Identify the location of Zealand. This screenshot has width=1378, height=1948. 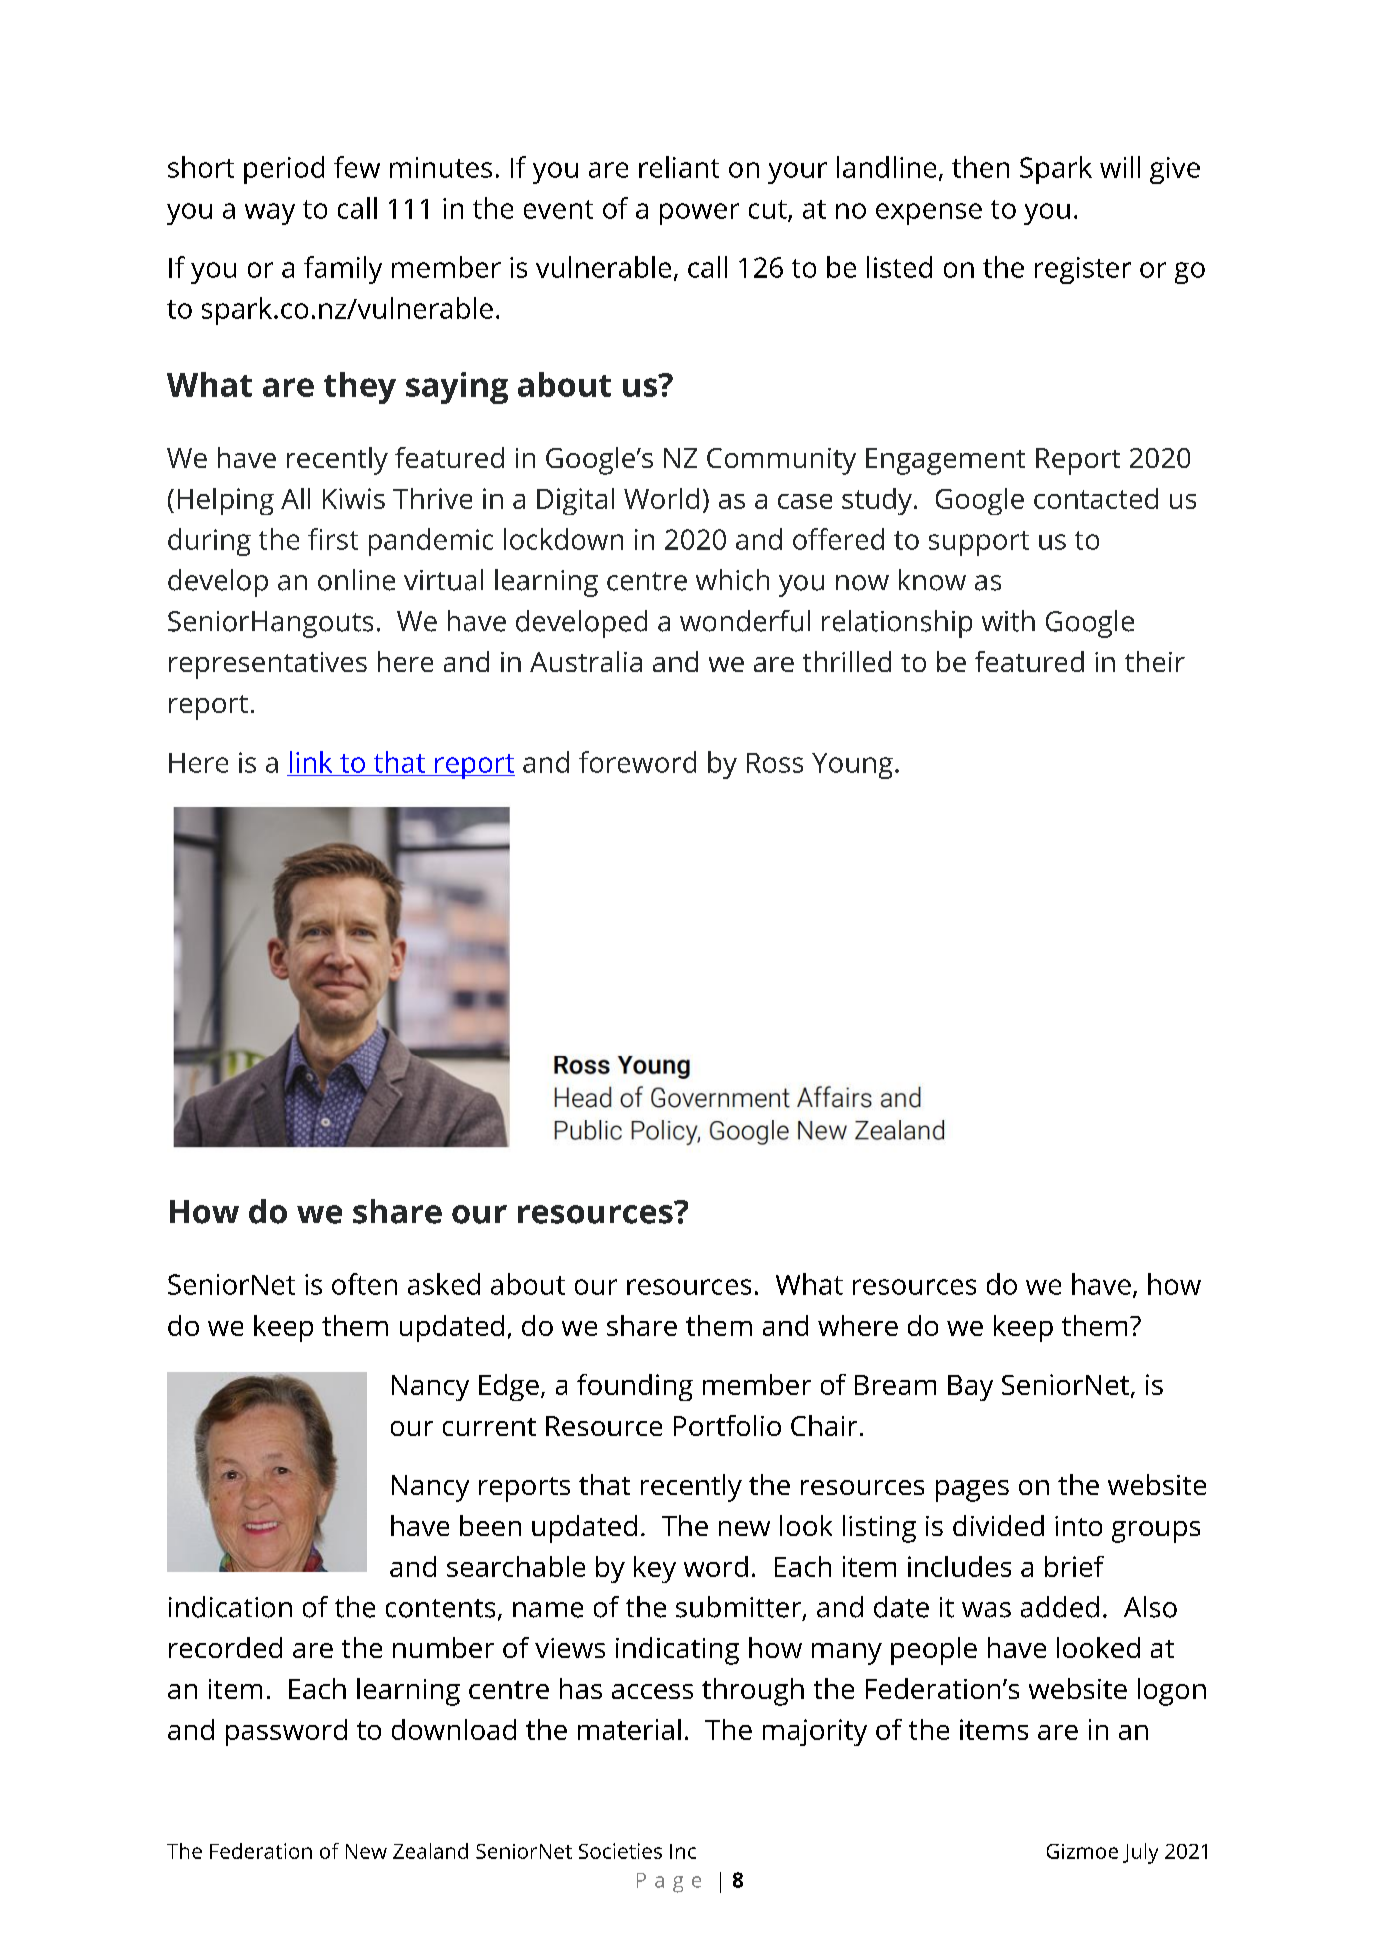
(430, 1851).
